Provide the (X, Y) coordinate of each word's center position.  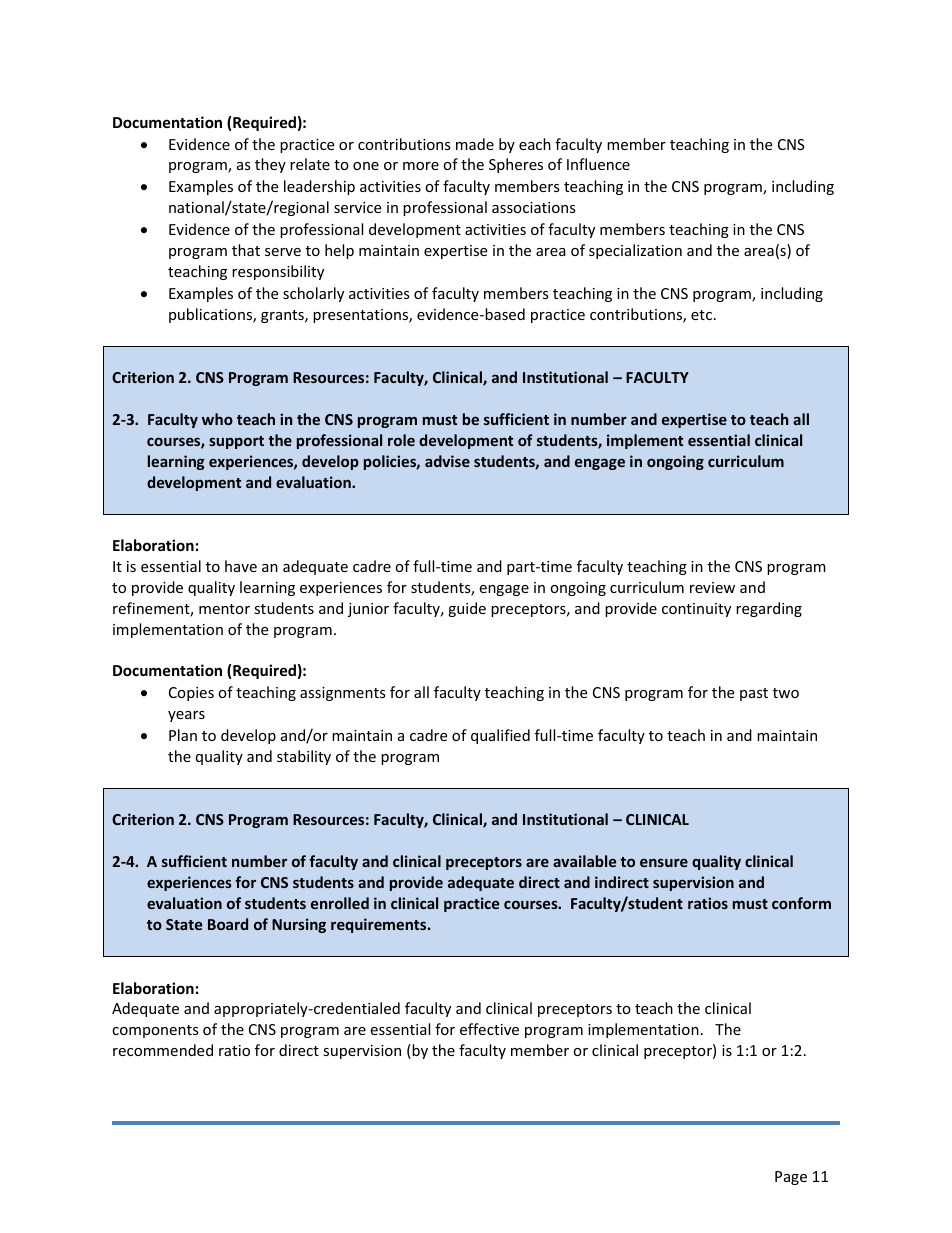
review (712, 587)
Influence (598, 164)
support (236, 442)
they (270, 165)
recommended (163, 1050)
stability (304, 757)
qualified (500, 736)
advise (447, 461)
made (475, 144)
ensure (664, 863)
